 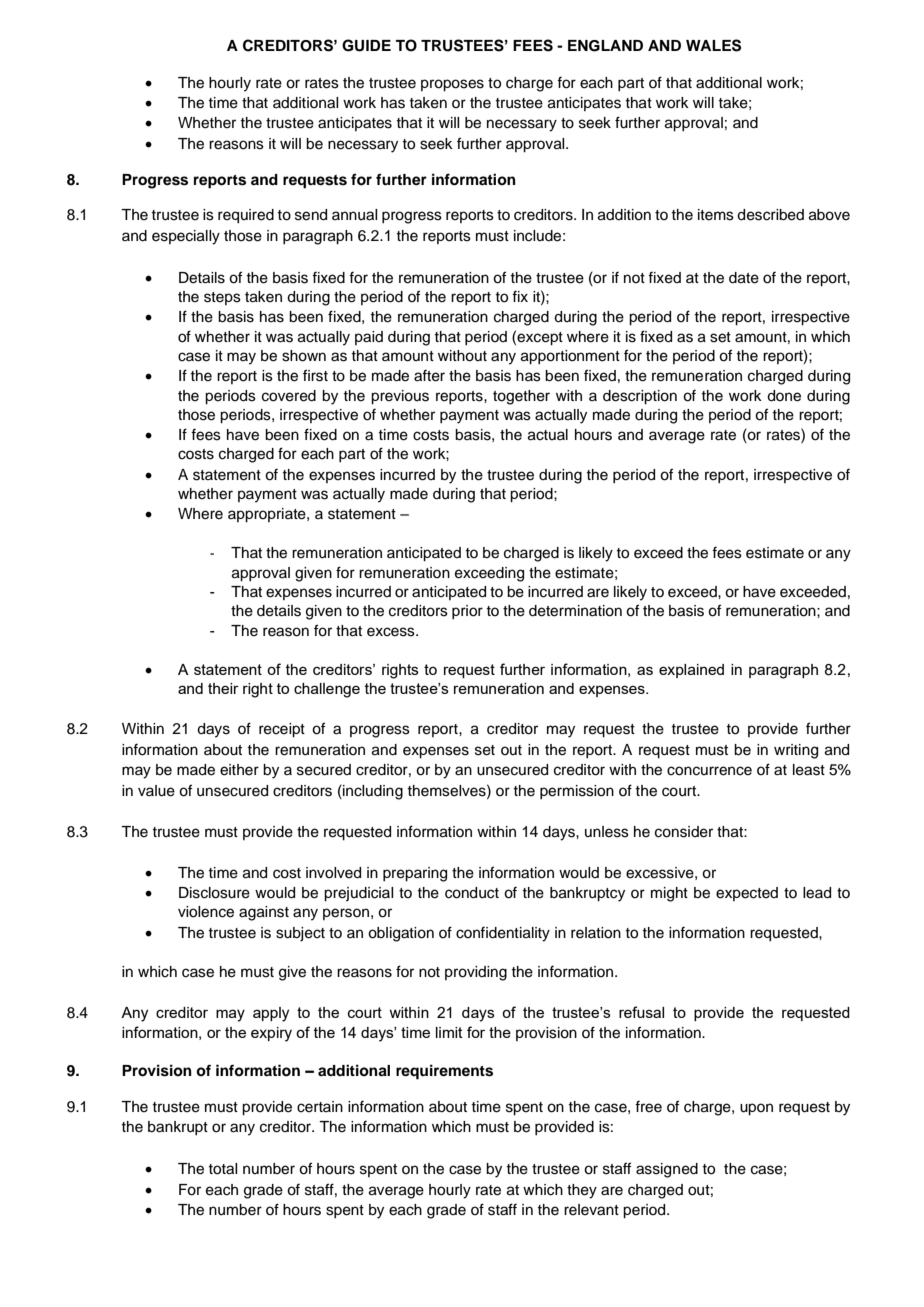 I want to click on conduct, so click(x=472, y=893).
